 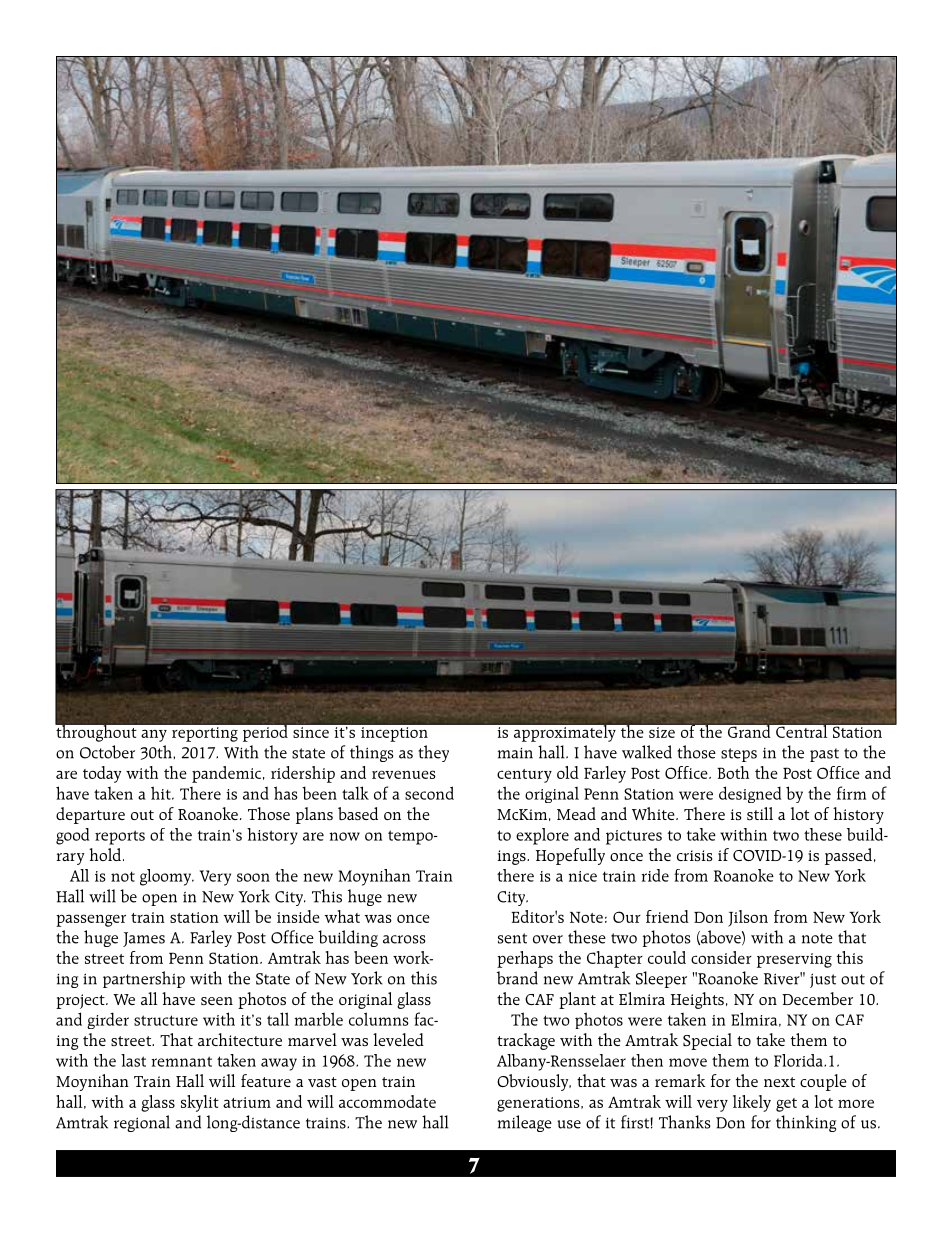 What do you see at coordinates (512, 938) in the screenshot?
I see `sent` at bounding box center [512, 938].
